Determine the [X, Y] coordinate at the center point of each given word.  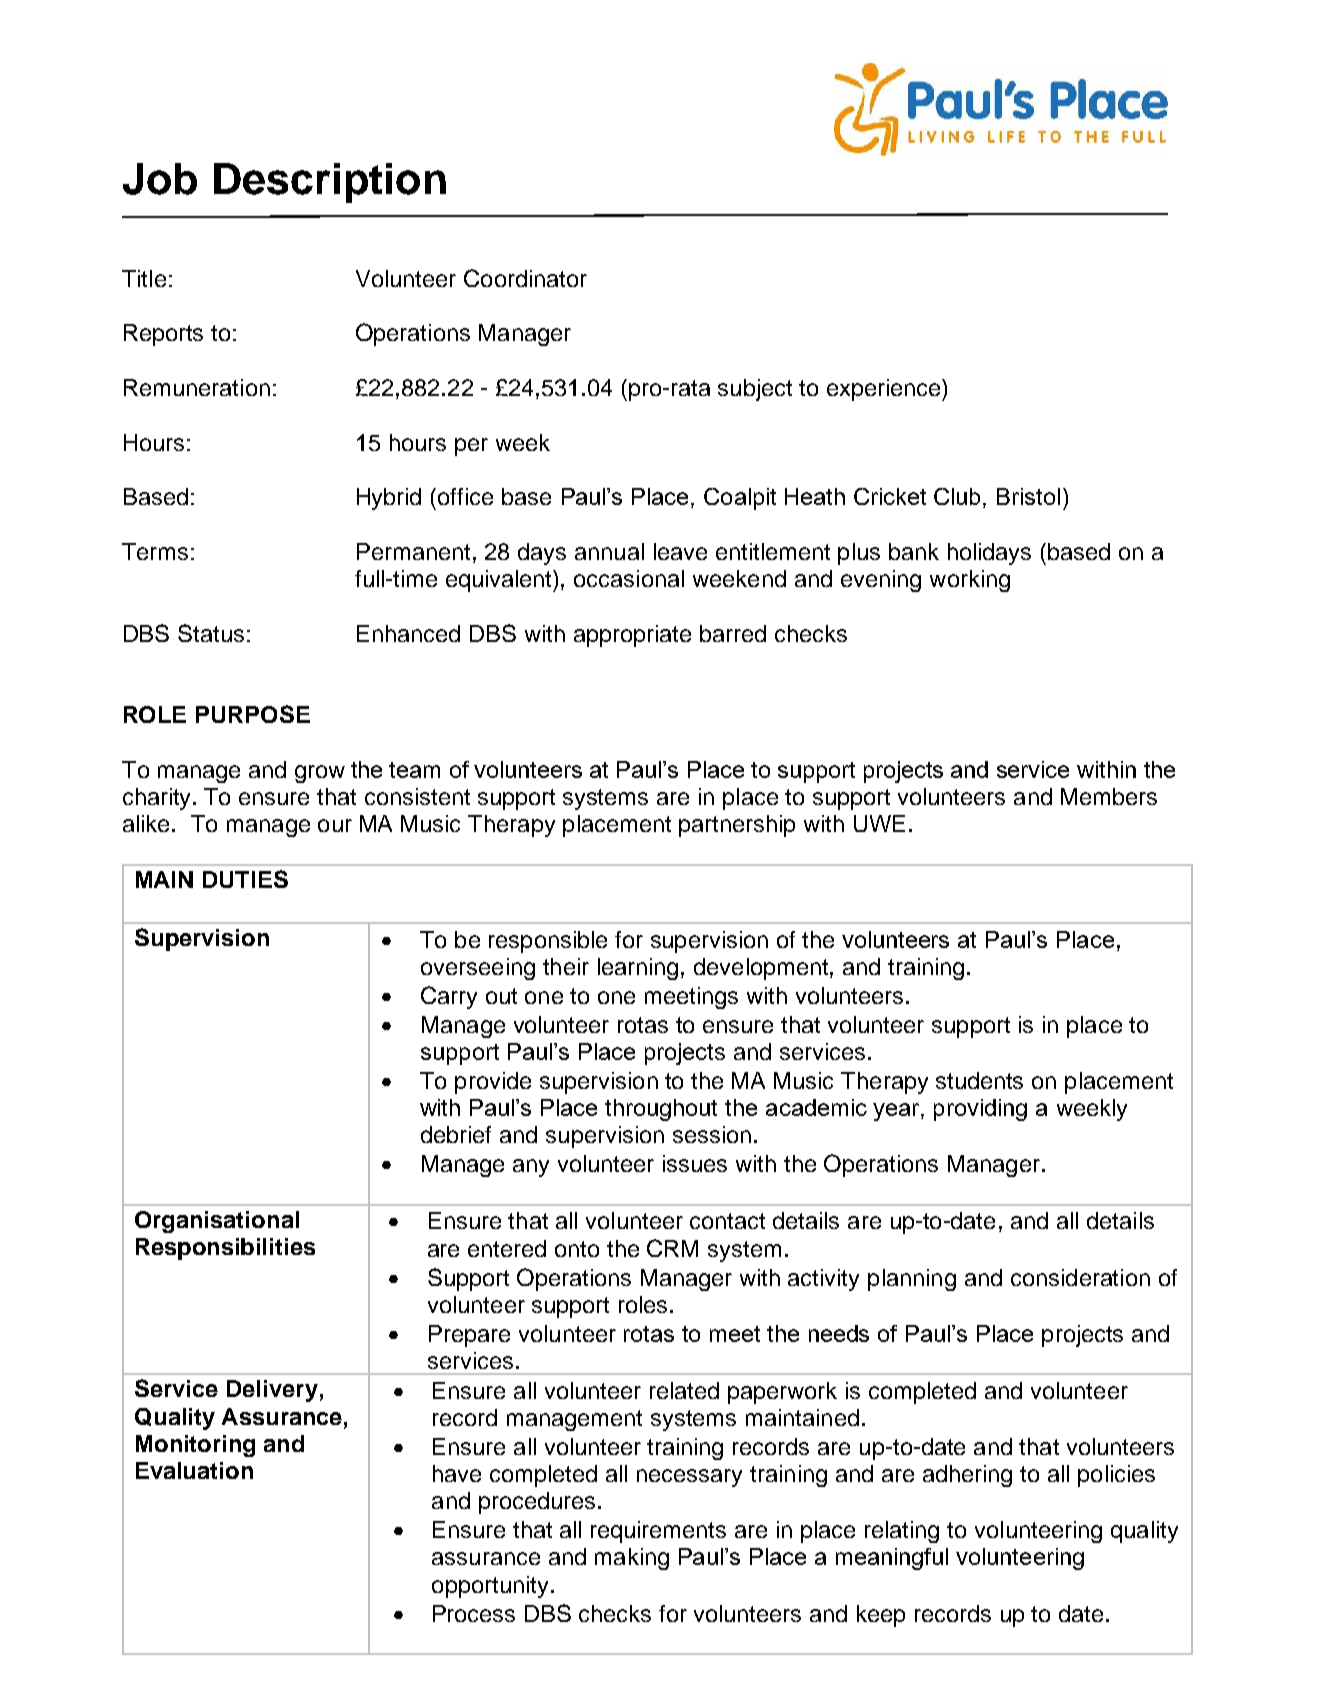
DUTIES [245, 879]
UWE [879, 823]
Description [330, 183]
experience [885, 390]
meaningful [892, 1559]
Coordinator [525, 278]
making [632, 1559]
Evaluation [194, 1470]
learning [638, 969]
